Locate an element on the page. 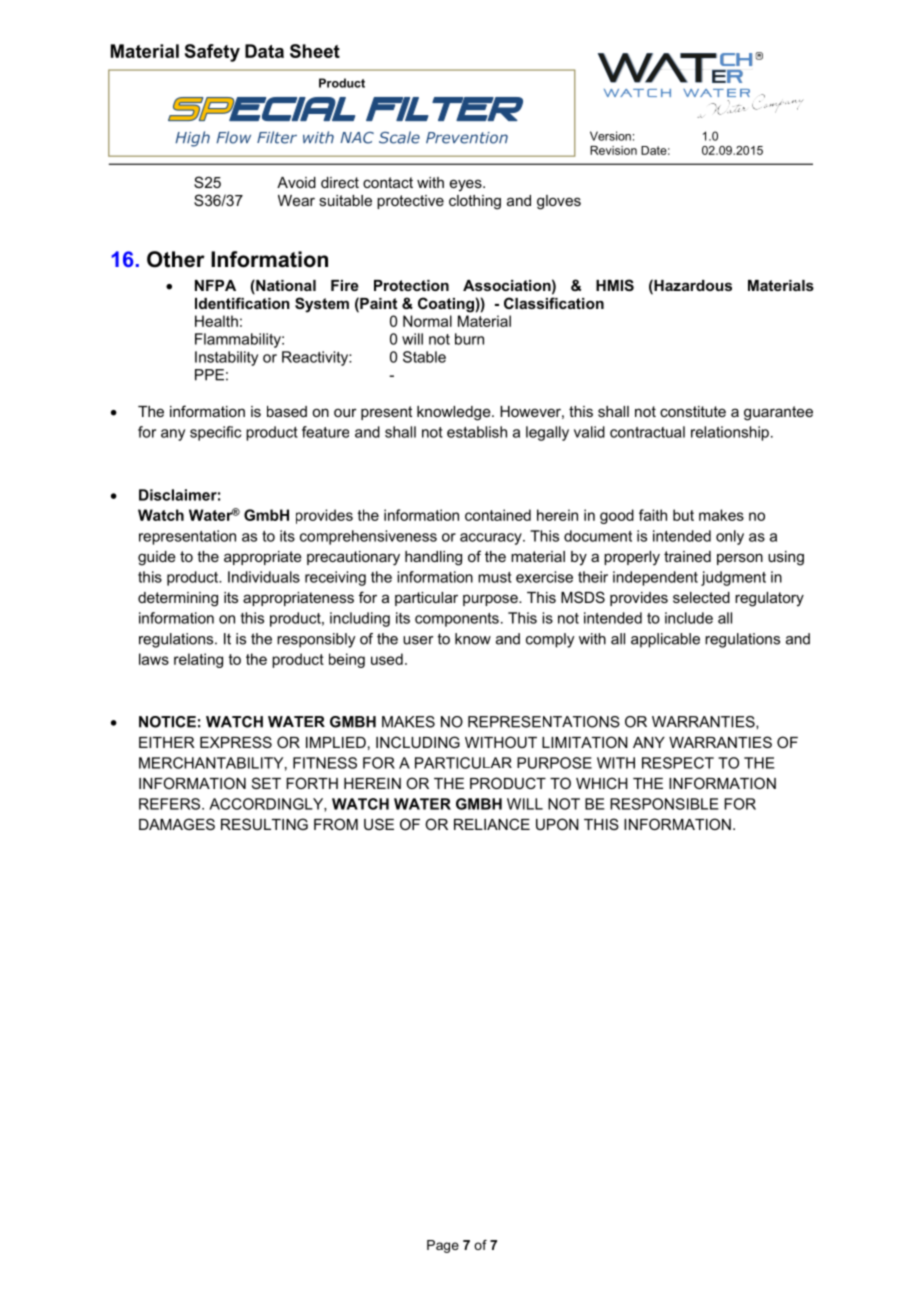  Page is located at coordinates (443, 1246).
